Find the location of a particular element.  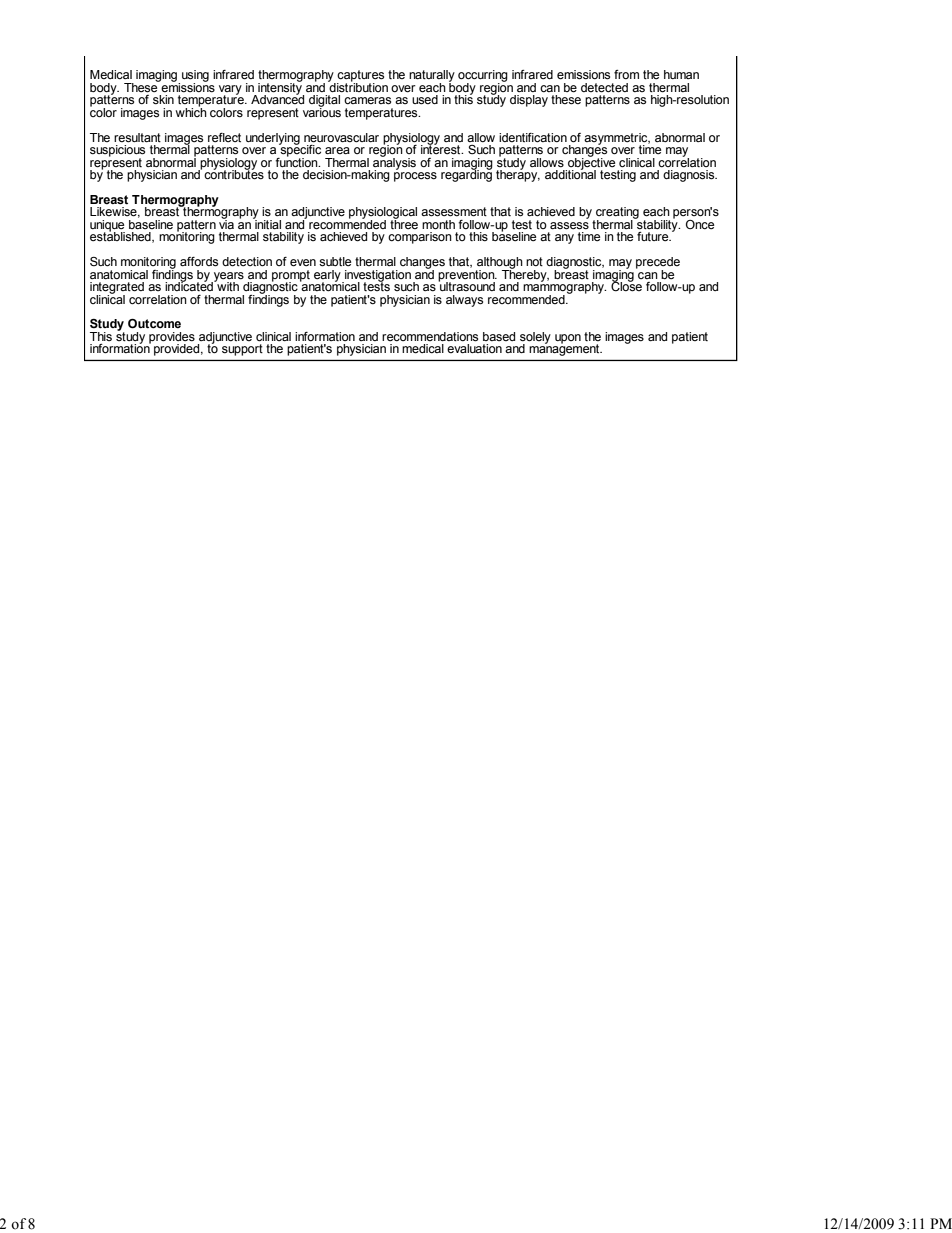

naturally is located at coordinates (432, 77).
